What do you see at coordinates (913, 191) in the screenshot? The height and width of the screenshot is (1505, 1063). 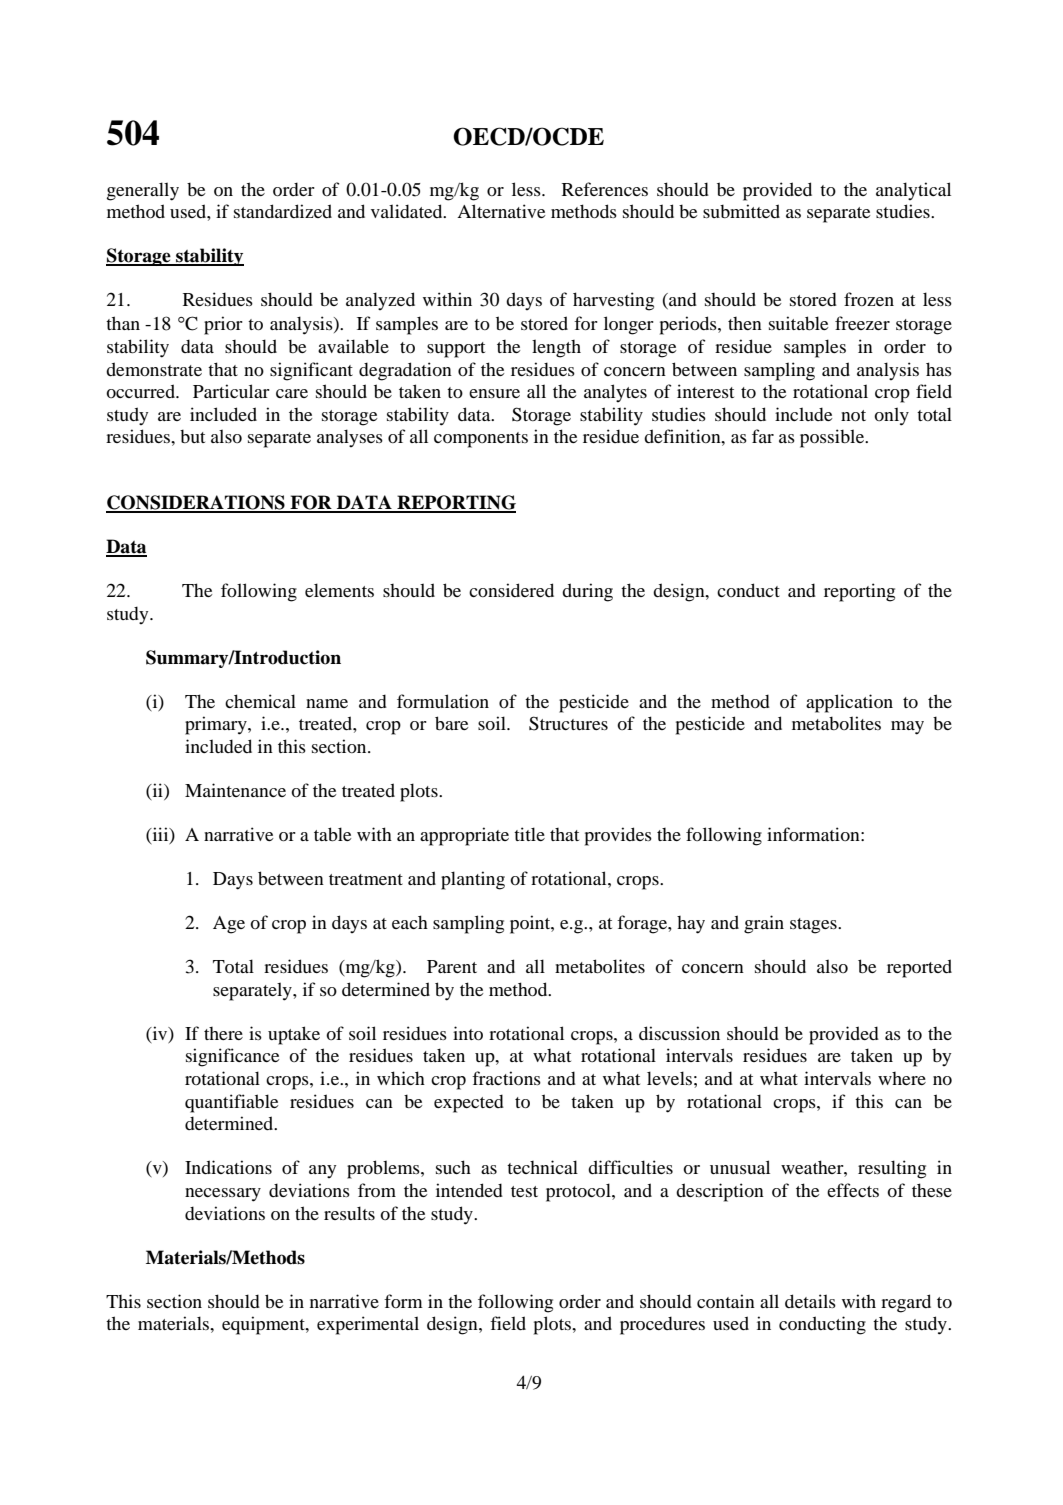 I see `analytical` at bounding box center [913, 191].
